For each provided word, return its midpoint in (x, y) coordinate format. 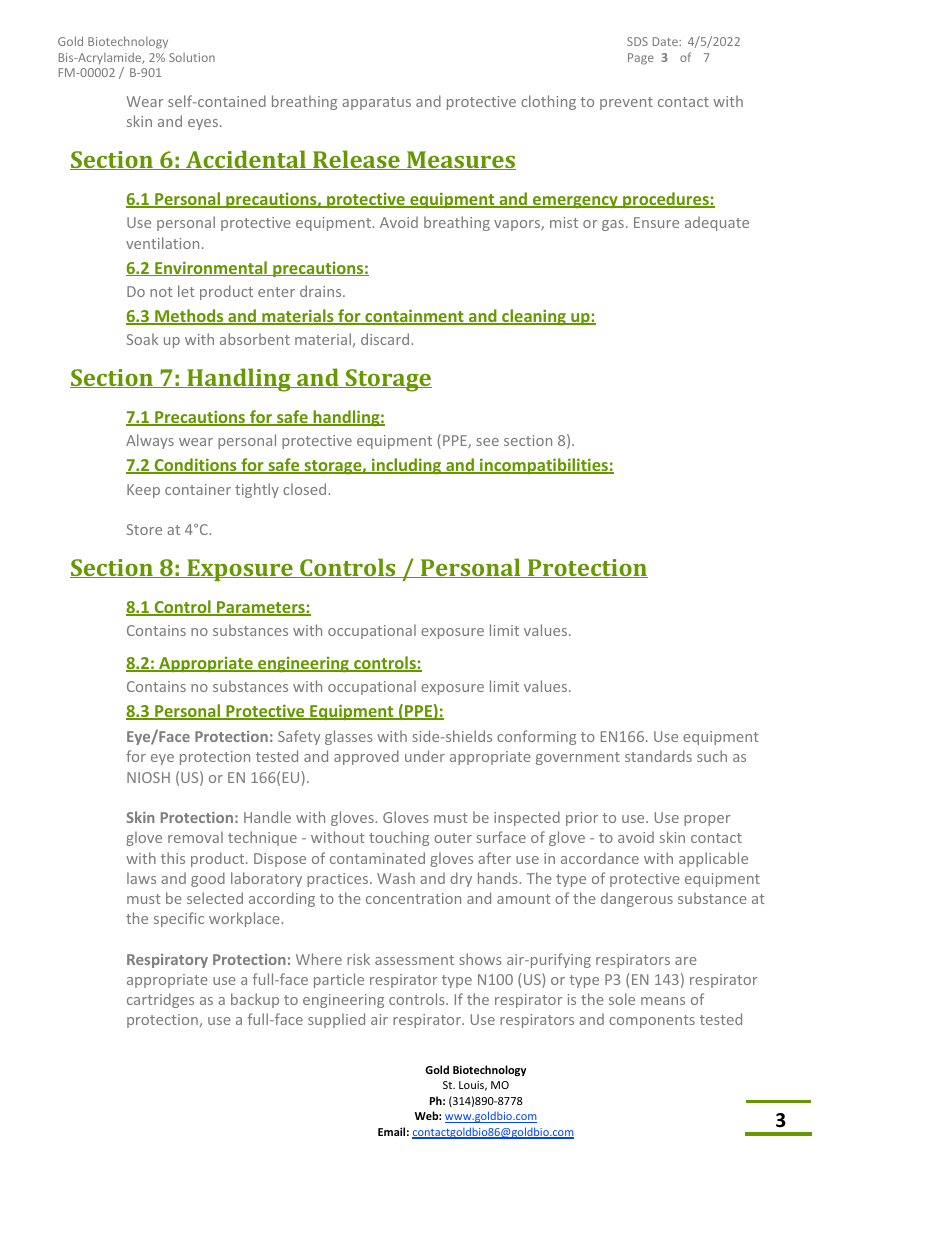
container (198, 489)
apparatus (376, 103)
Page (641, 59)
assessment (414, 960)
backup (255, 1000)
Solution (192, 57)
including (407, 466)
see (488, 442)
